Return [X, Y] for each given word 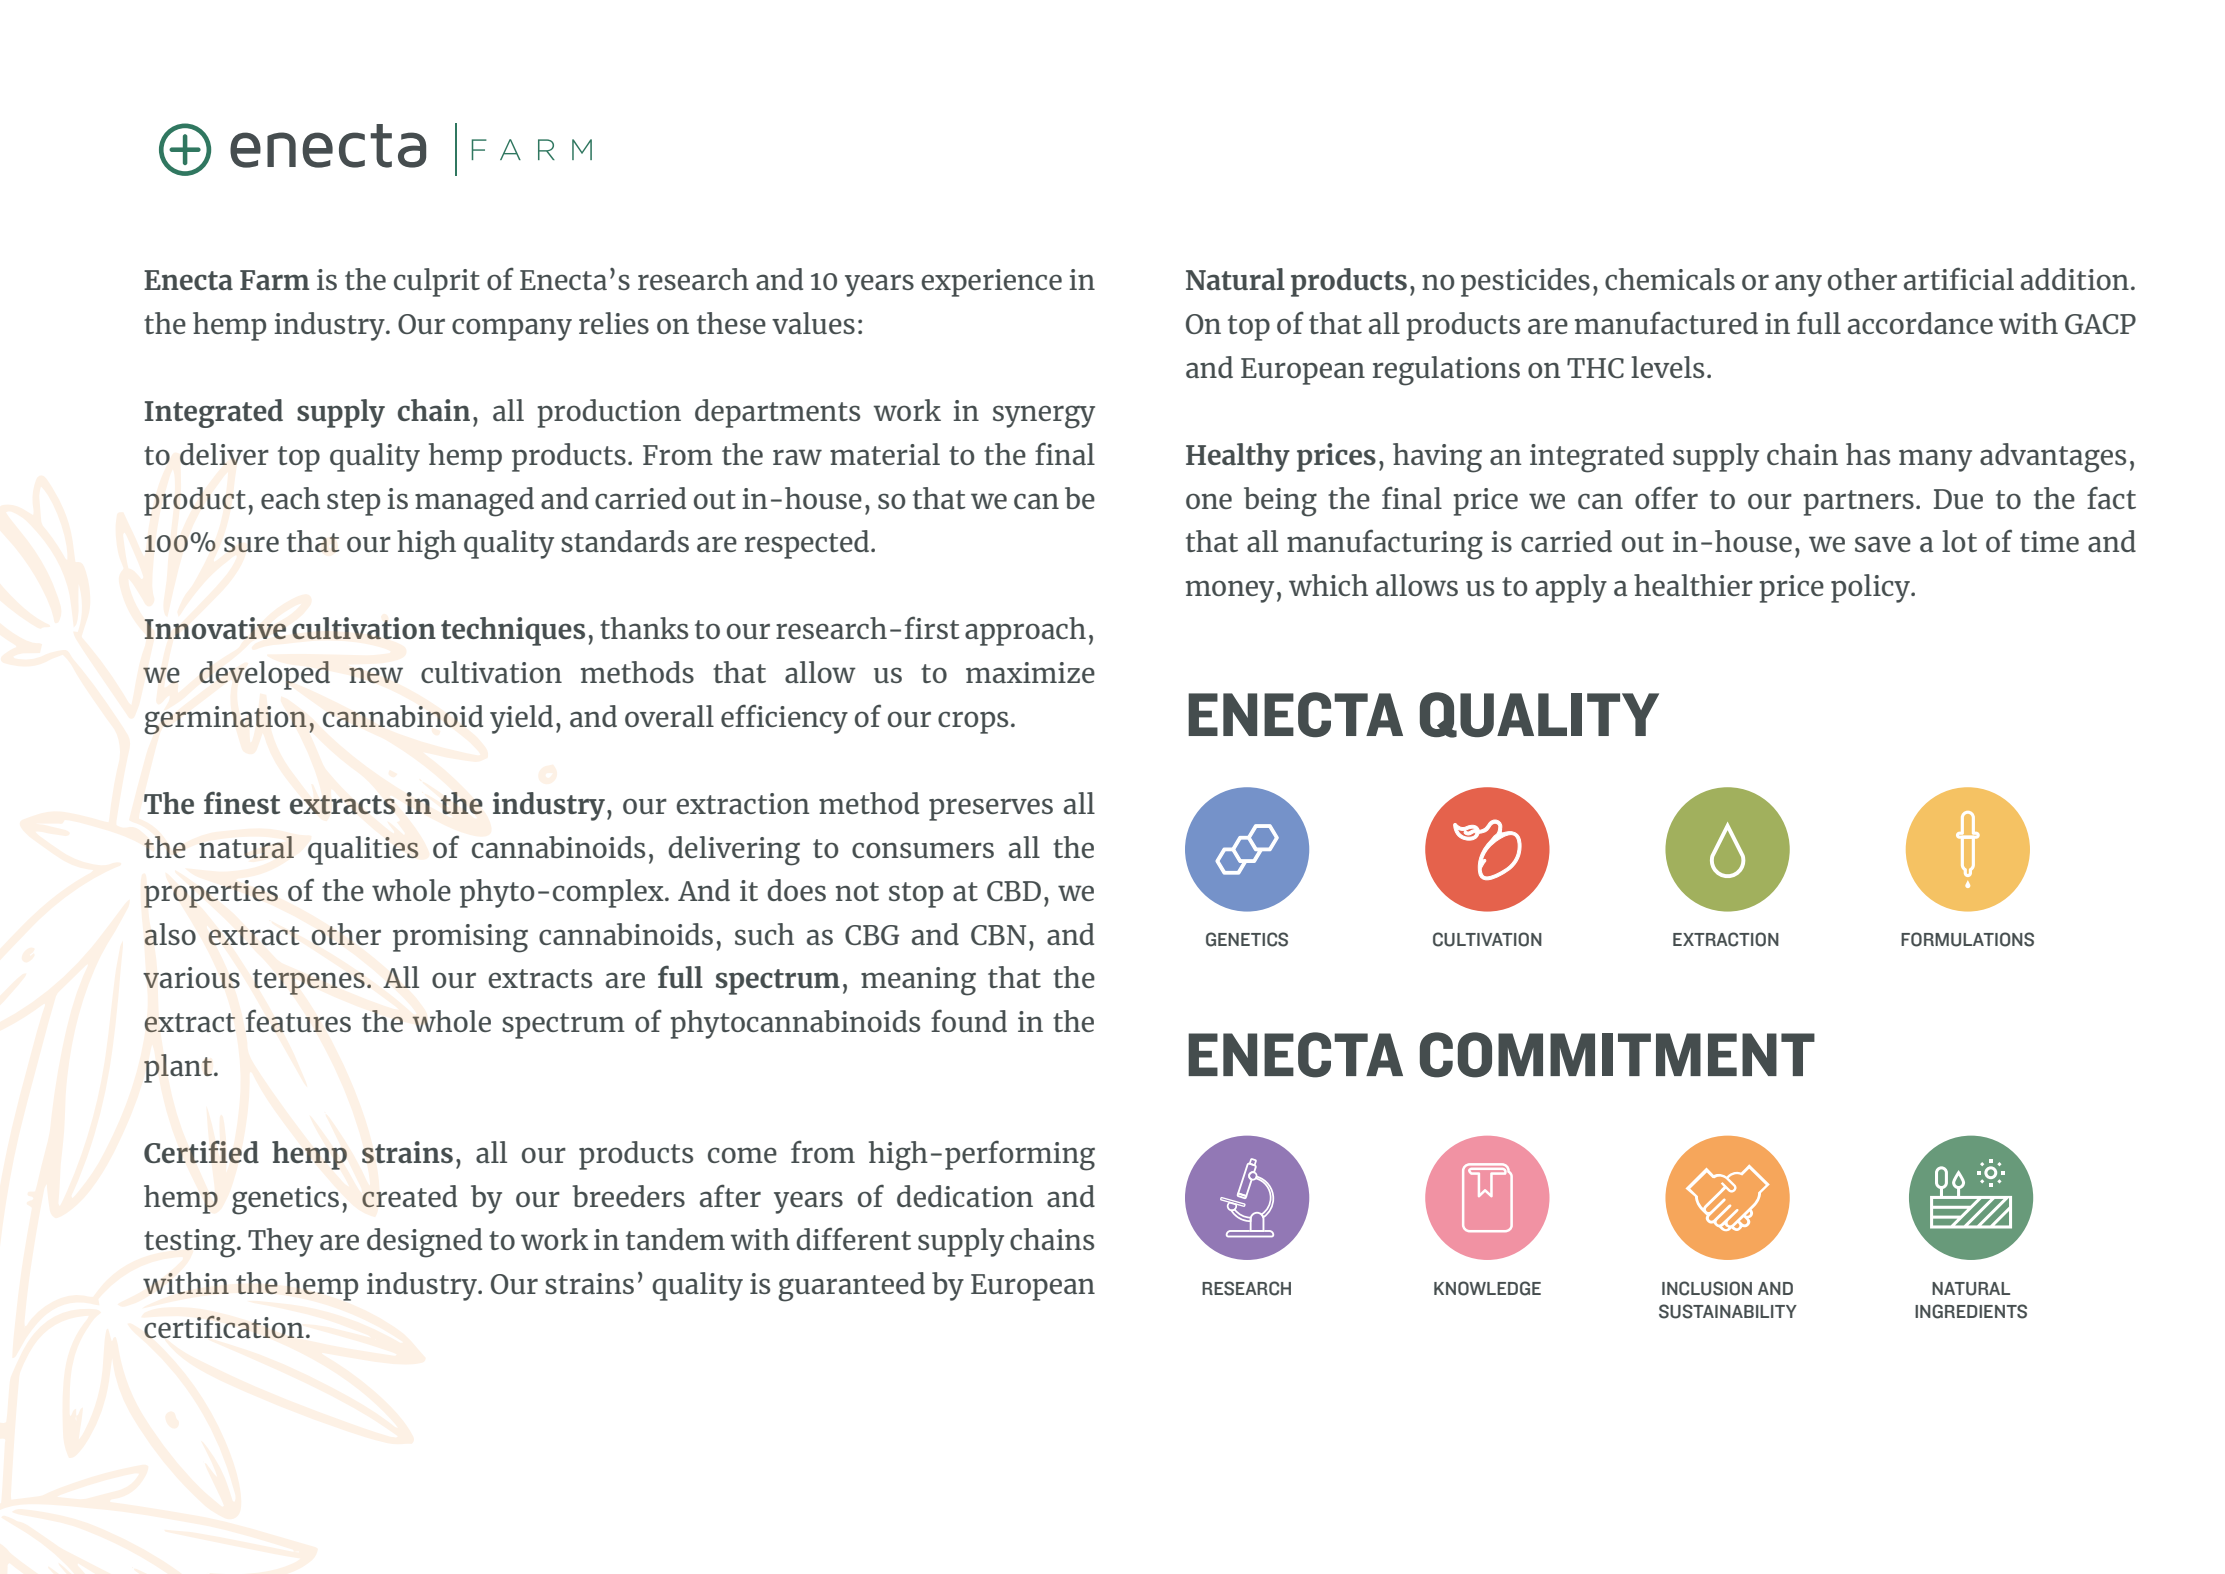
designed [424, 1243]
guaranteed [851, 1287]
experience [991, 283]
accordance [1920, 323]
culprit [437, 282]
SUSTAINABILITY [1728, 1311]
